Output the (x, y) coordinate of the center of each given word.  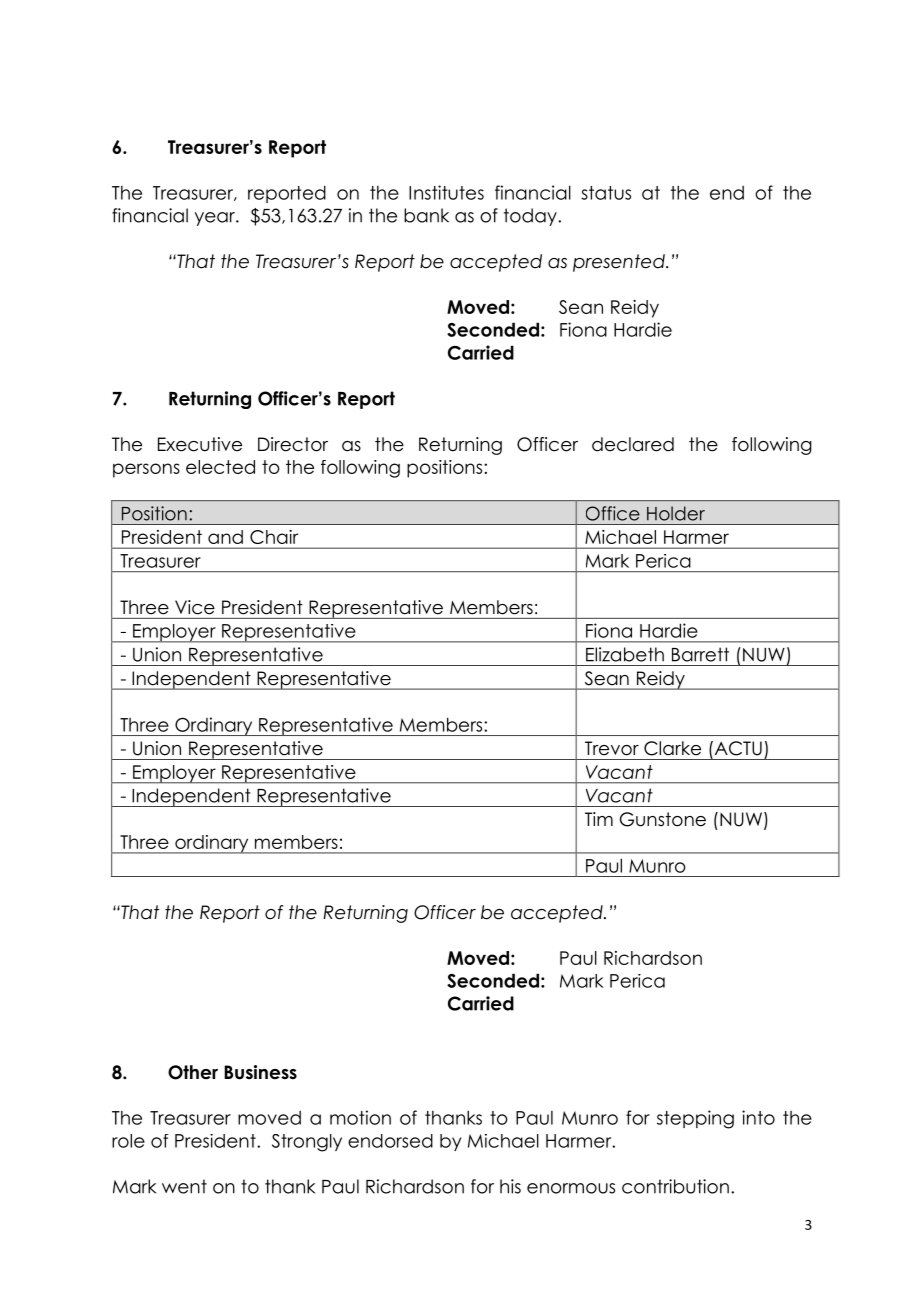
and (225, 537)
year (216, 219)
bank (426, 215)
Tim (599, 819)
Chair (274, 537)
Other (193, 1072)
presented (620, 263)
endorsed (390, 1141)
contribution (675, 1186)
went (184, 1186)
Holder (676, 513)
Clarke (672, 748)
